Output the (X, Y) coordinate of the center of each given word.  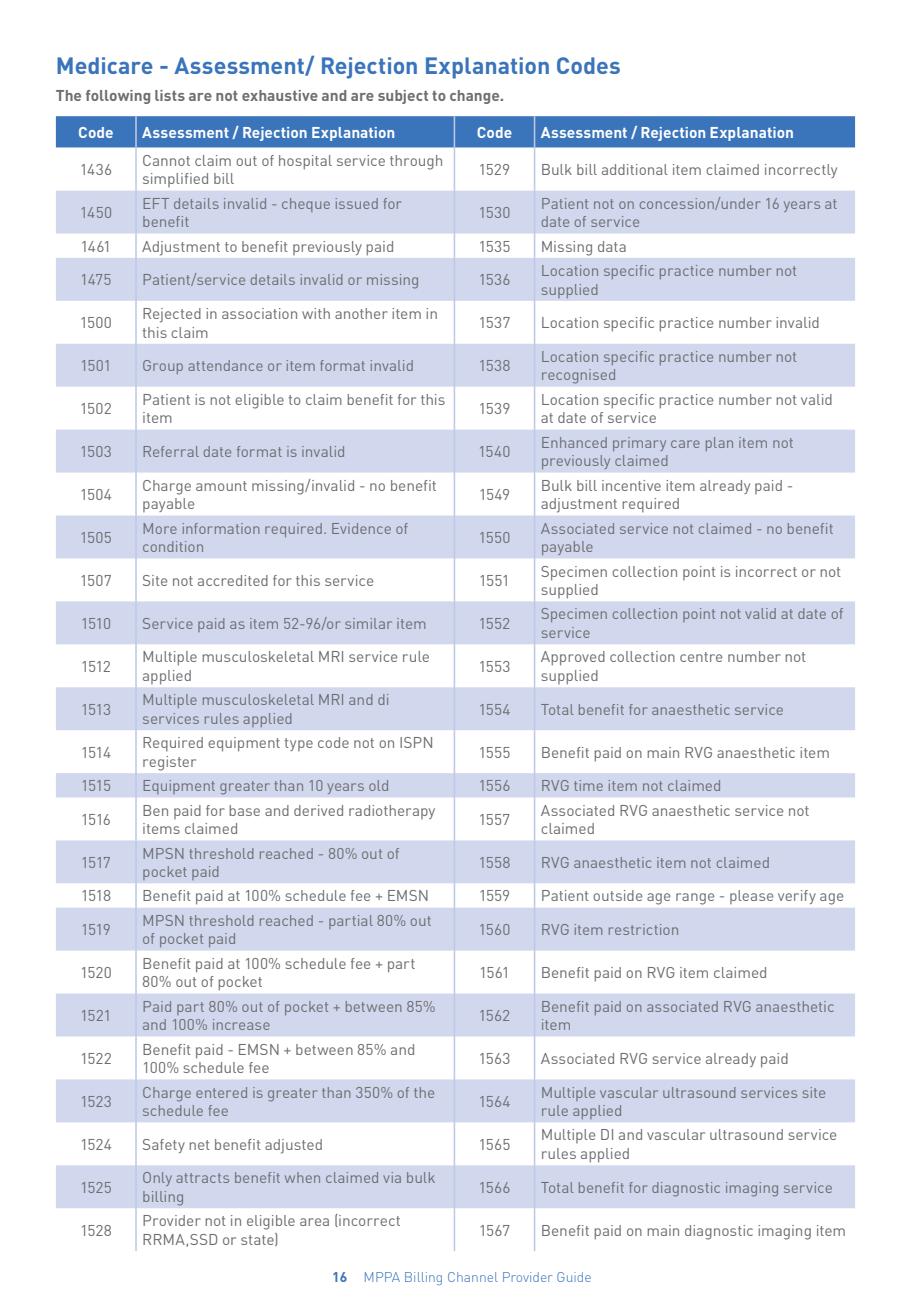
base (244, 810)
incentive (631, 485)
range (695, 899)
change (476, 97)
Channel (473, 1277)
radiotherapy (392, 812)
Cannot (166, 160)
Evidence (361, 528)
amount (221, 486)
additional (635, 169)
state (258, 1239)
